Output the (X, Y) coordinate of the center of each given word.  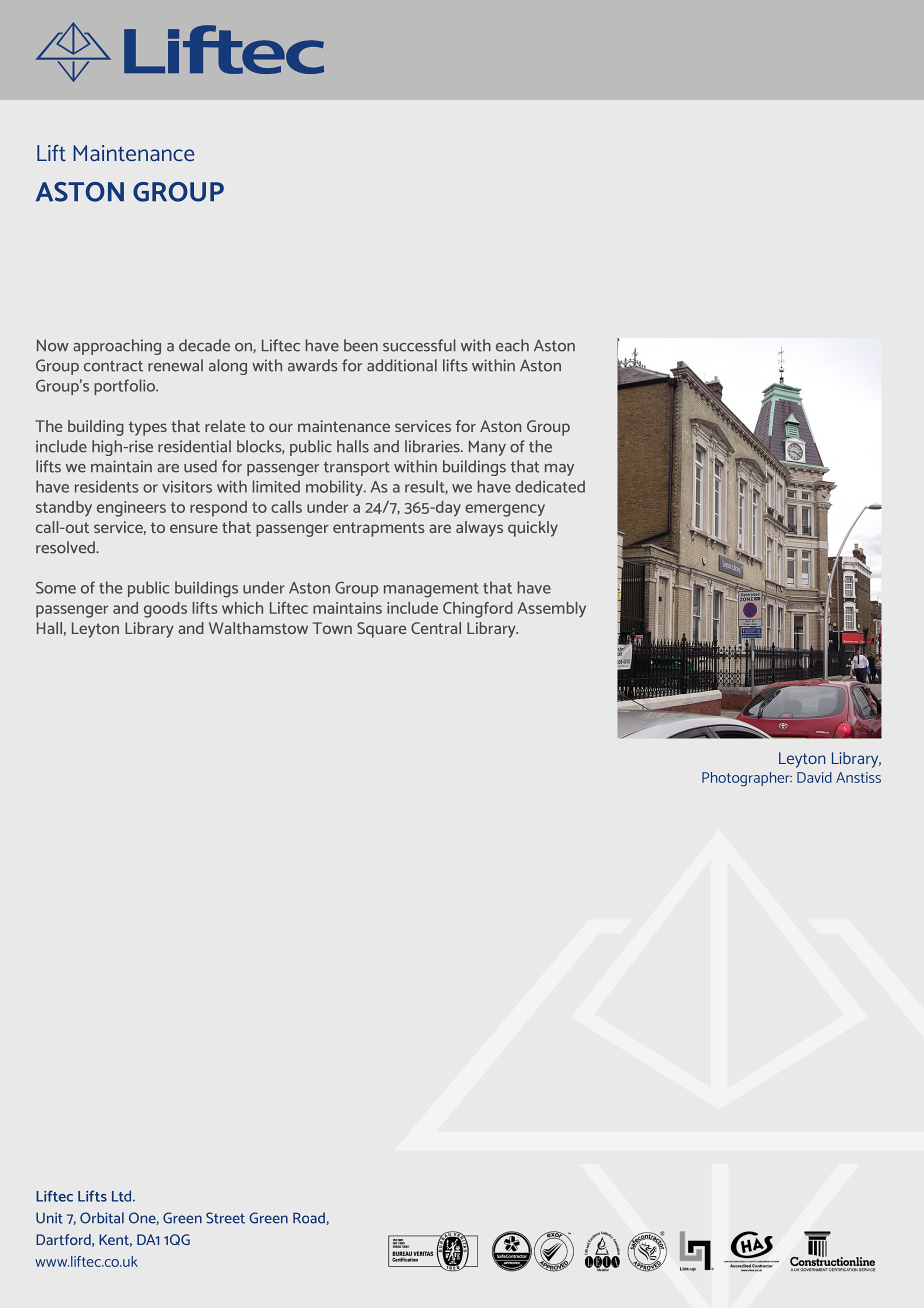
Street (225, 1218)
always (479, 529)
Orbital (102, 1218)
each (512, 345)
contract (113, 366)
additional (402, 365)
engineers (131, 509)
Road (309, 1218)
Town (332, 628)
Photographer (747, 779)
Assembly (551, 609)
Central (436, 628)
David (814, 777)
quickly (533, 529)
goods (165, 610)
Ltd (123, 1196)
